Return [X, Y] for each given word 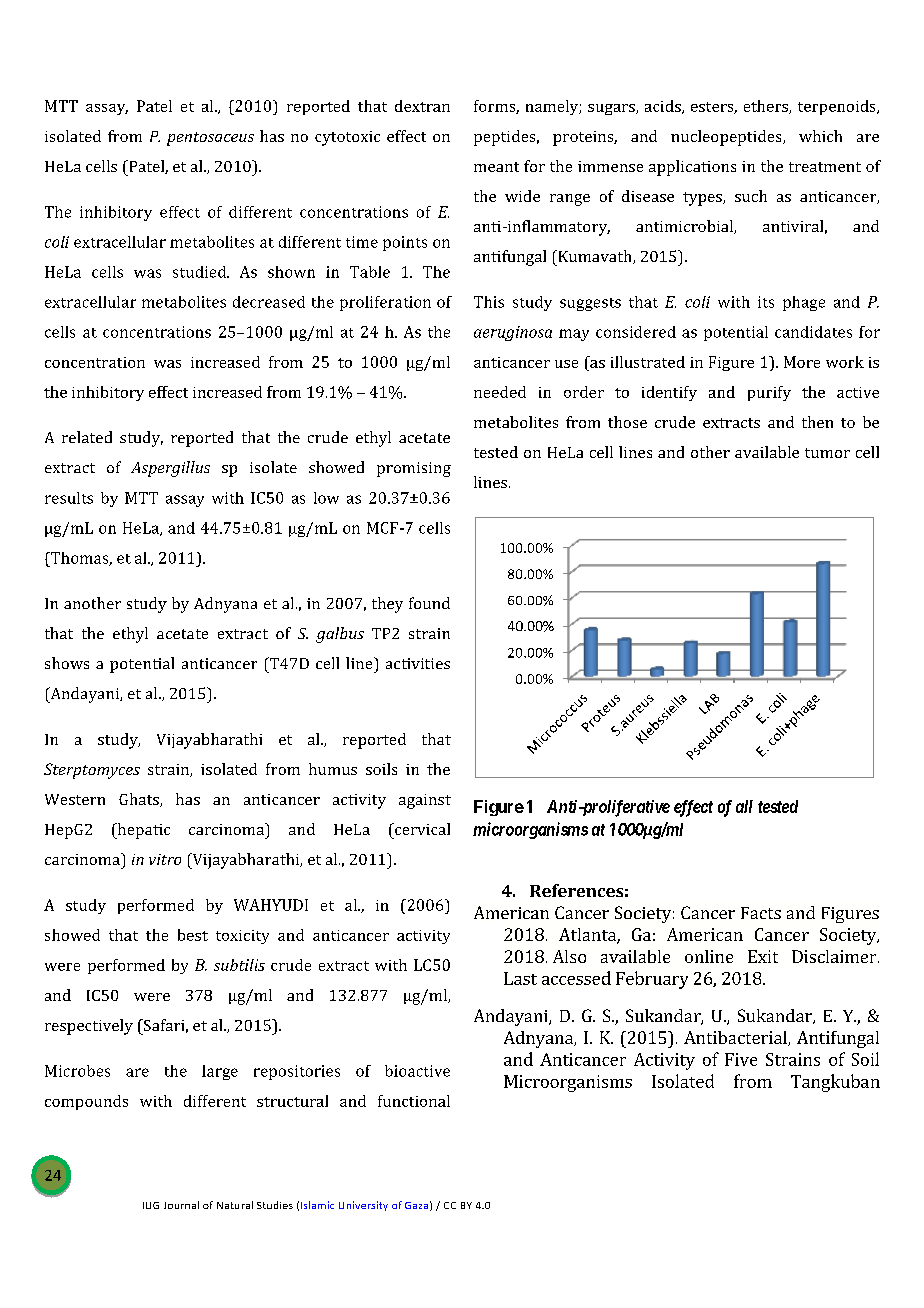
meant [496, 167]
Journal [181, 1205]
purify [769, 393]
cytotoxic [347, 138]
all [744, 806]
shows [67, 663]
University [363, 1206]
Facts [761, 913]
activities [418, 663]
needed [500, 392]
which [820, 136]
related [87, 437]
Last [520, 978]
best [193, 935]
